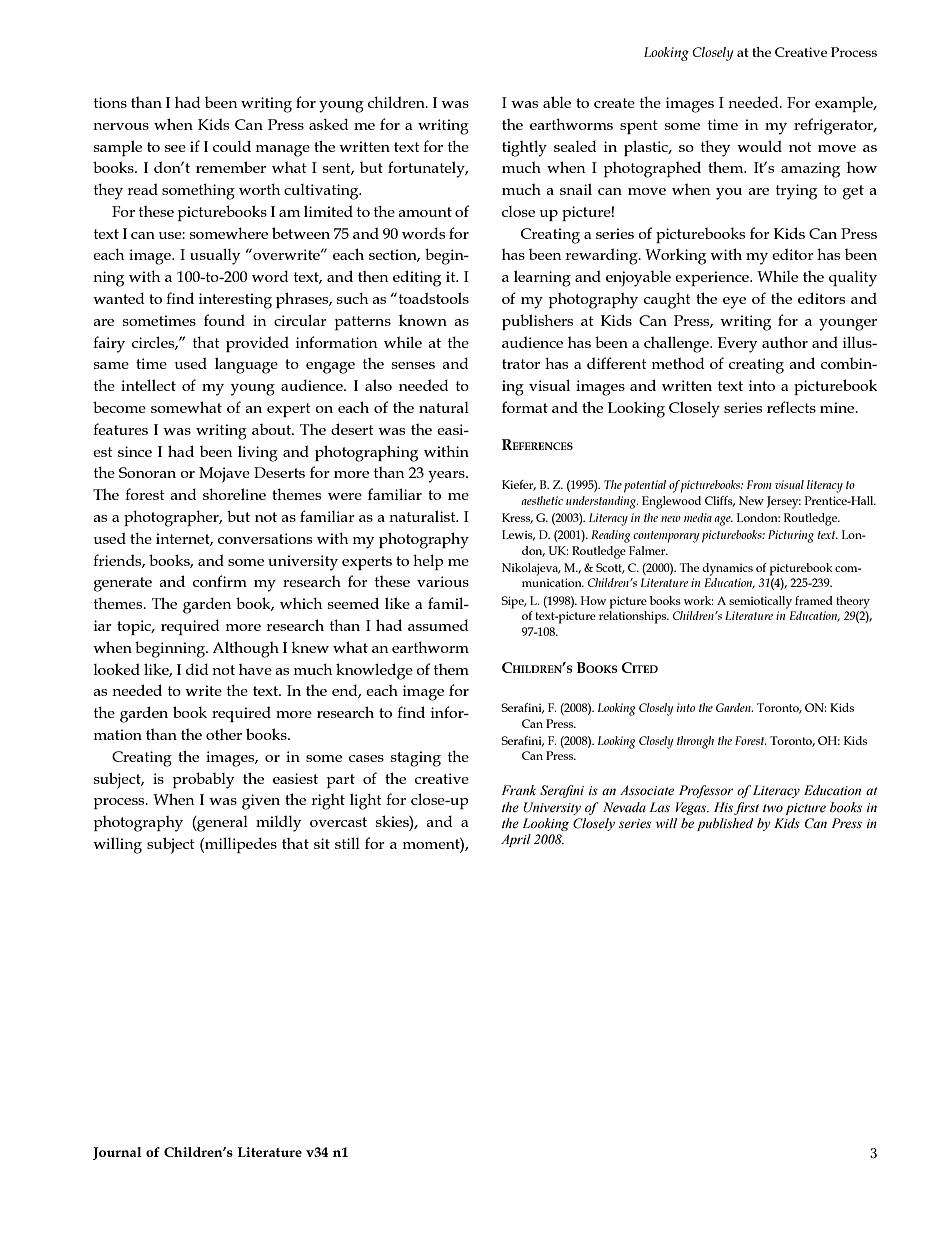 The height and width of the screenshot is (1233, 952). I want to click on Journal, so click(117, 1153).
